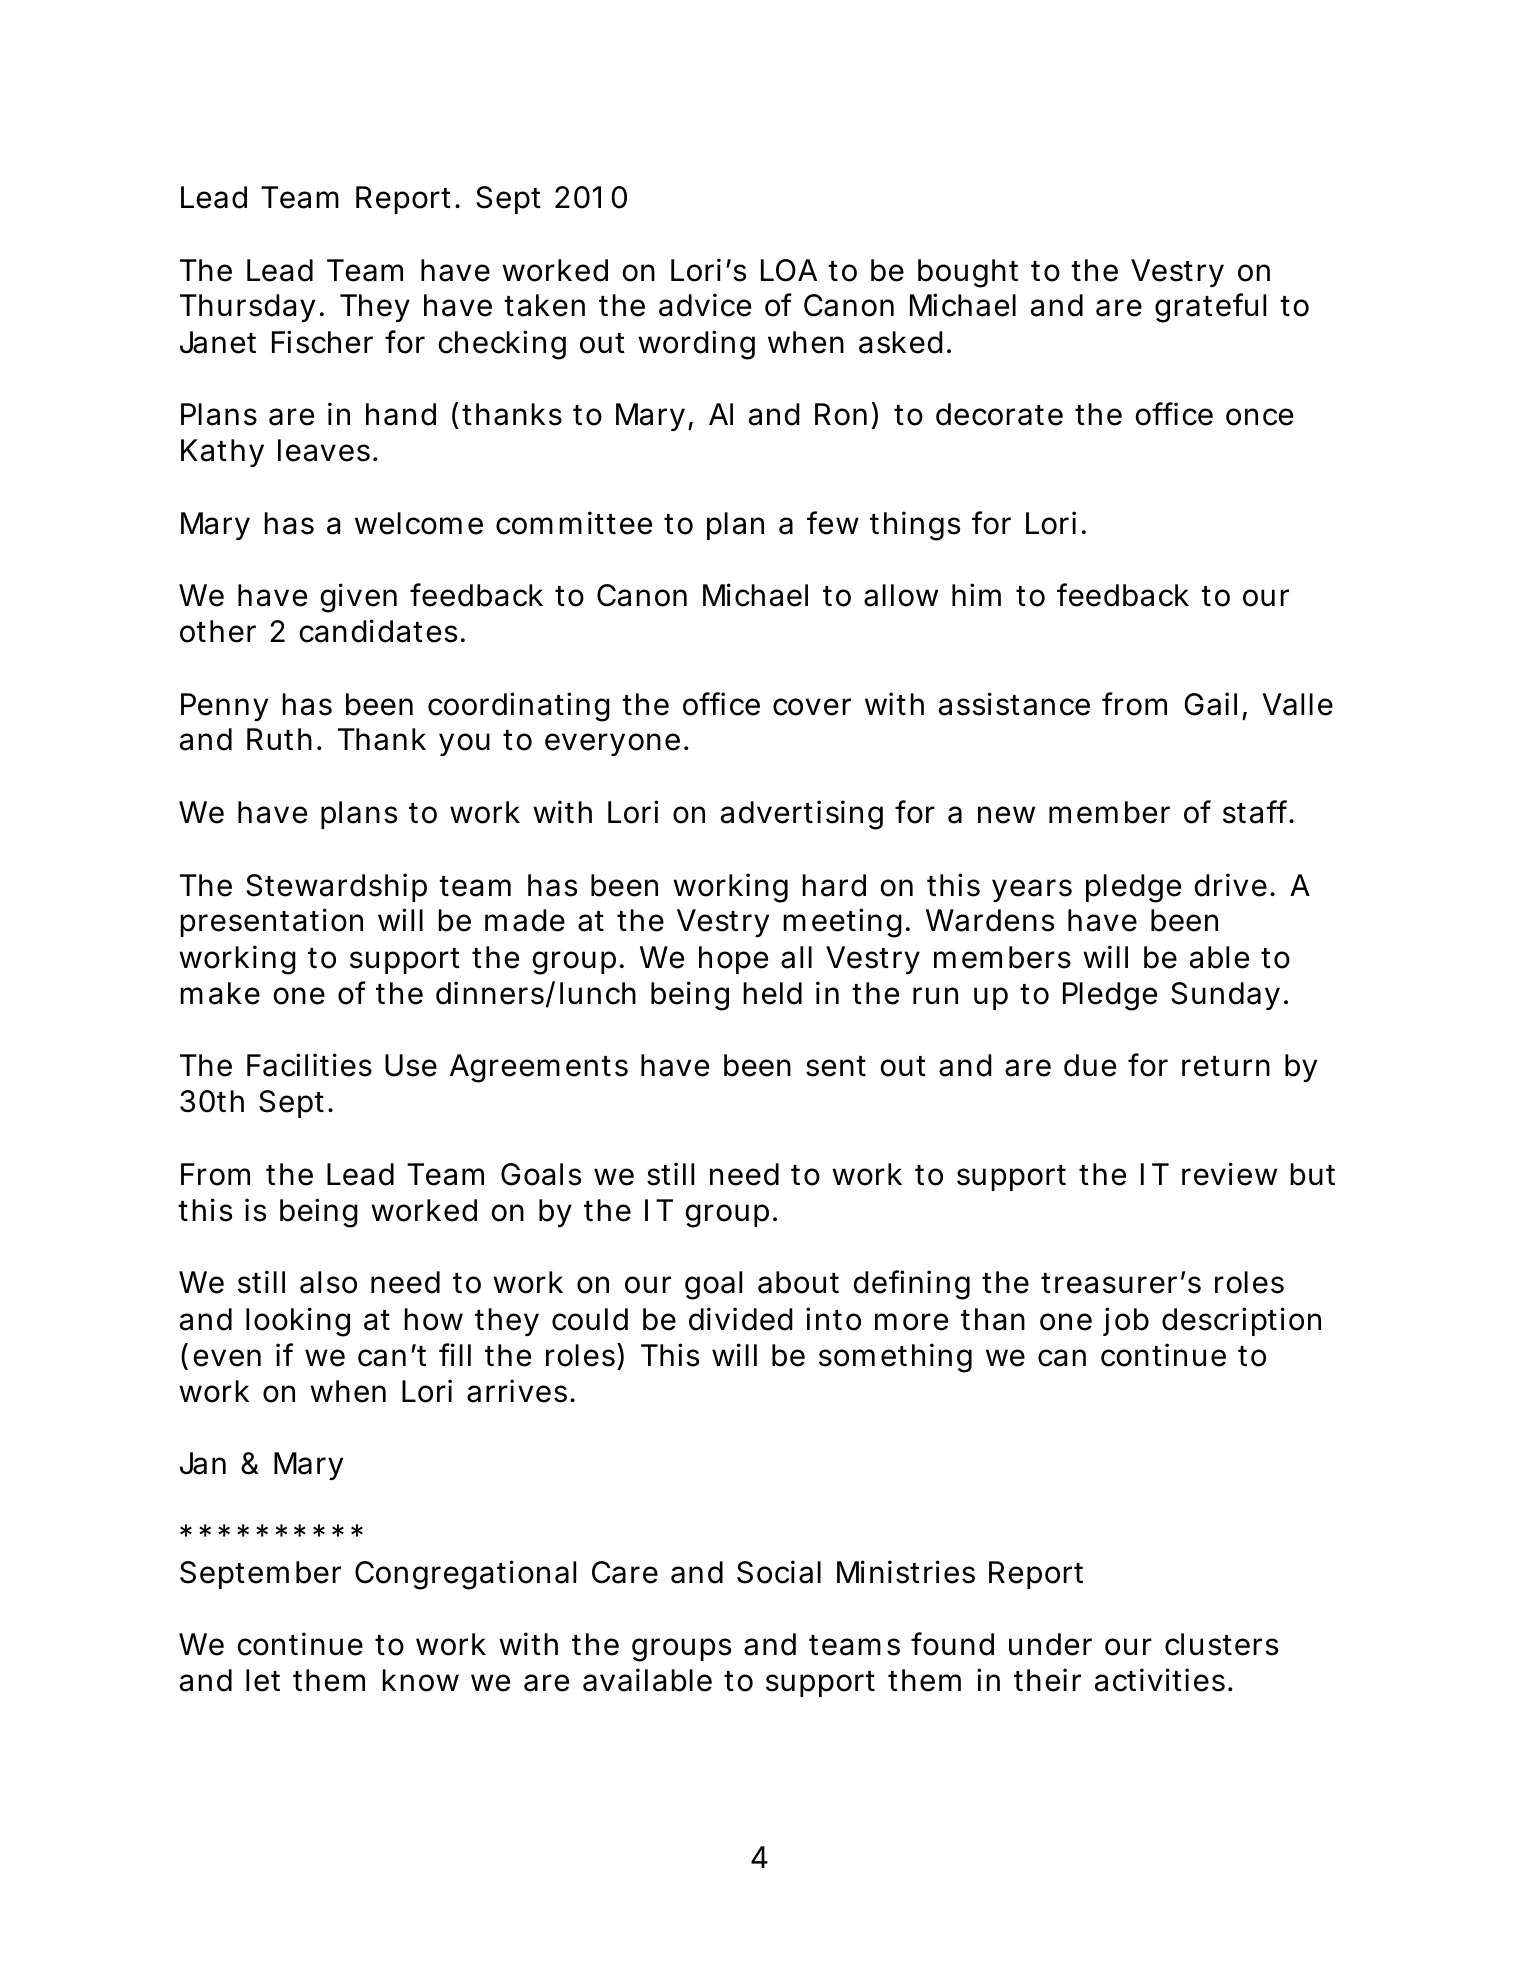 The height and width of the screenshot is (1965, 1519). Describe the element at coordinates (328, 1282) in the screenshot. I see `also` at that location.
